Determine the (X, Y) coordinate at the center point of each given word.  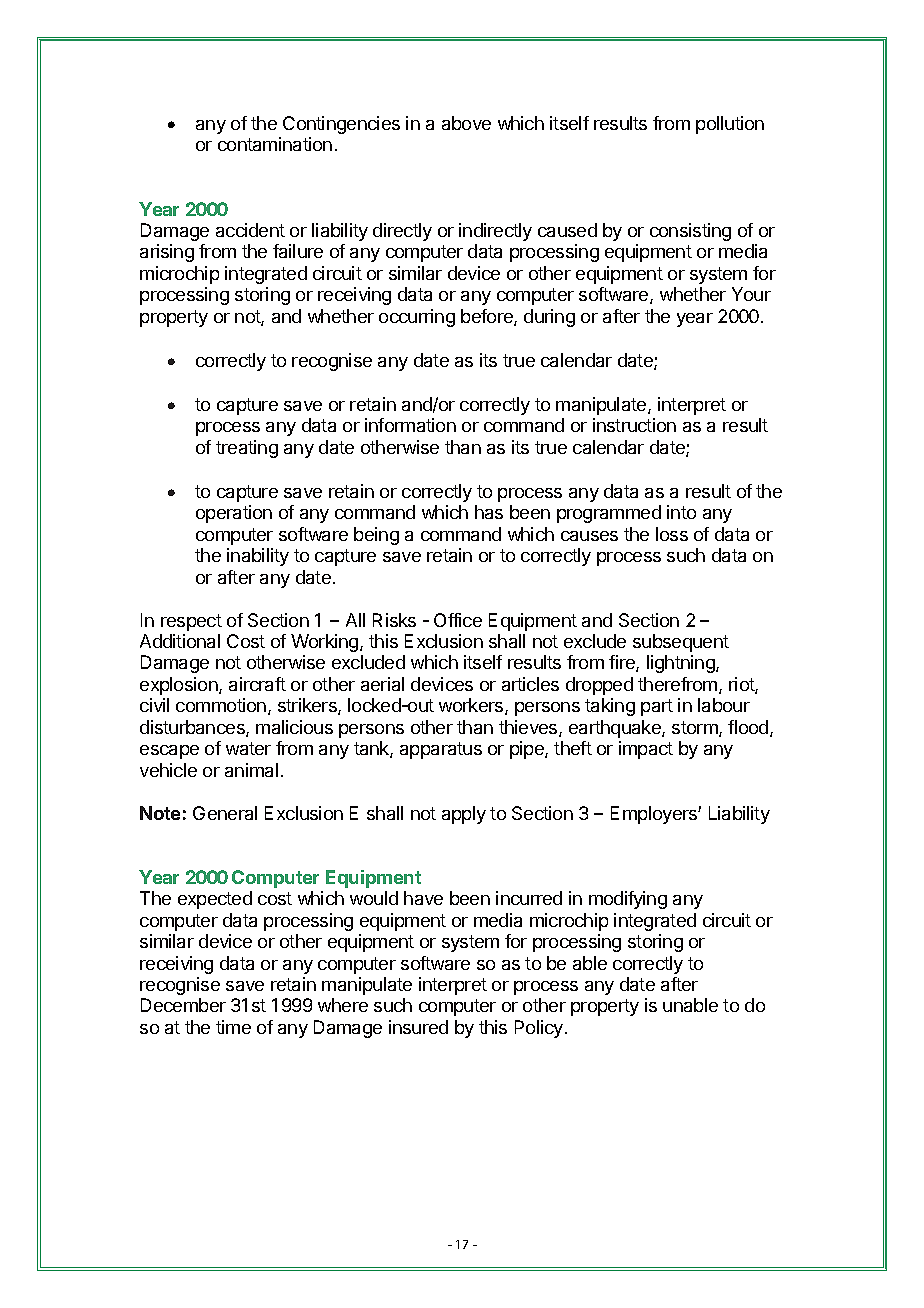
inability (258, 557)
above (466, 123)
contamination (275, 144)
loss (672, 534)
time (233, 1027)
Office (458, 620)
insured (418, 1027)
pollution (730, 125)
